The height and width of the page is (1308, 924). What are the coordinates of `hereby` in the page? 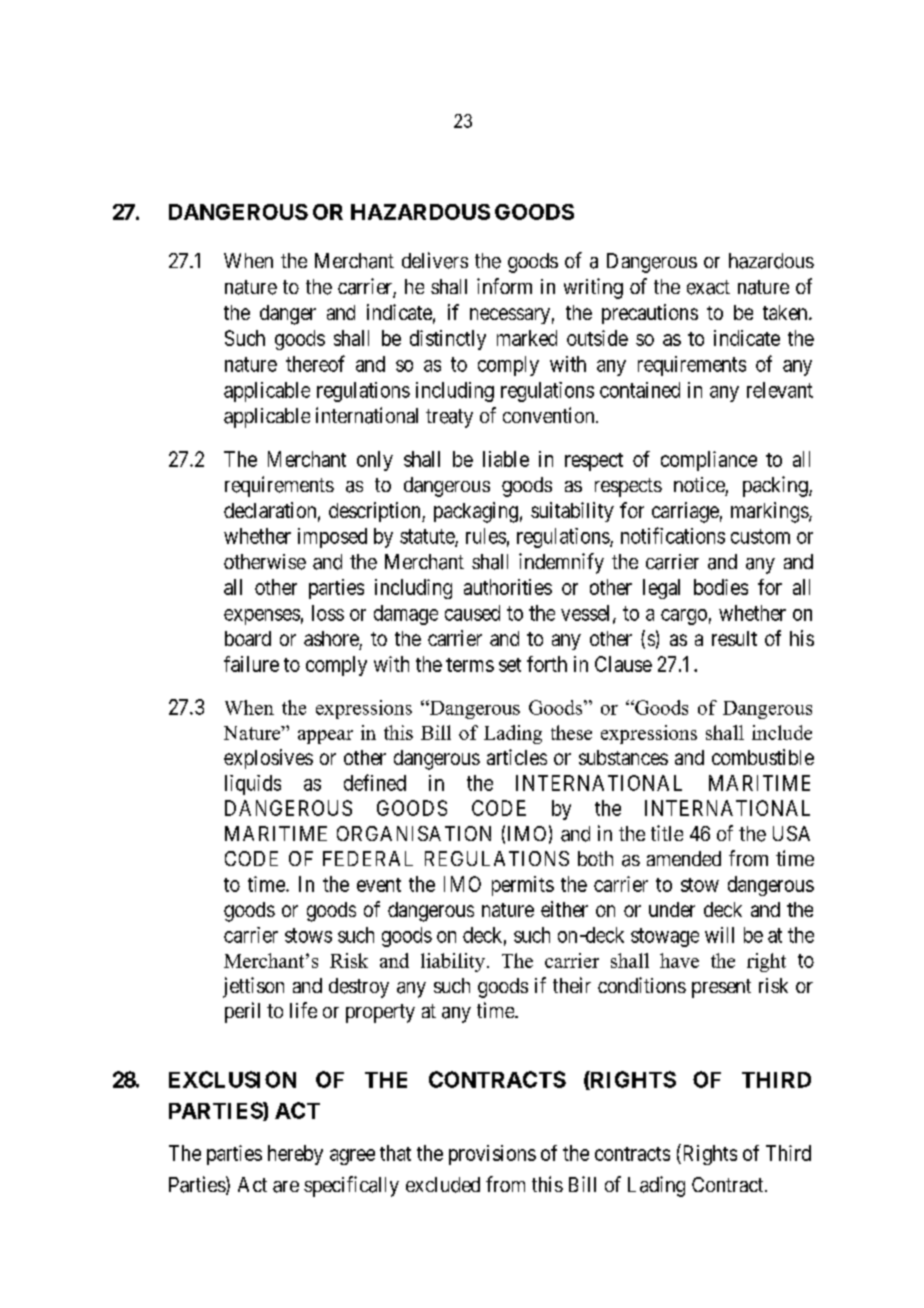 It's located at (295, 1155).
